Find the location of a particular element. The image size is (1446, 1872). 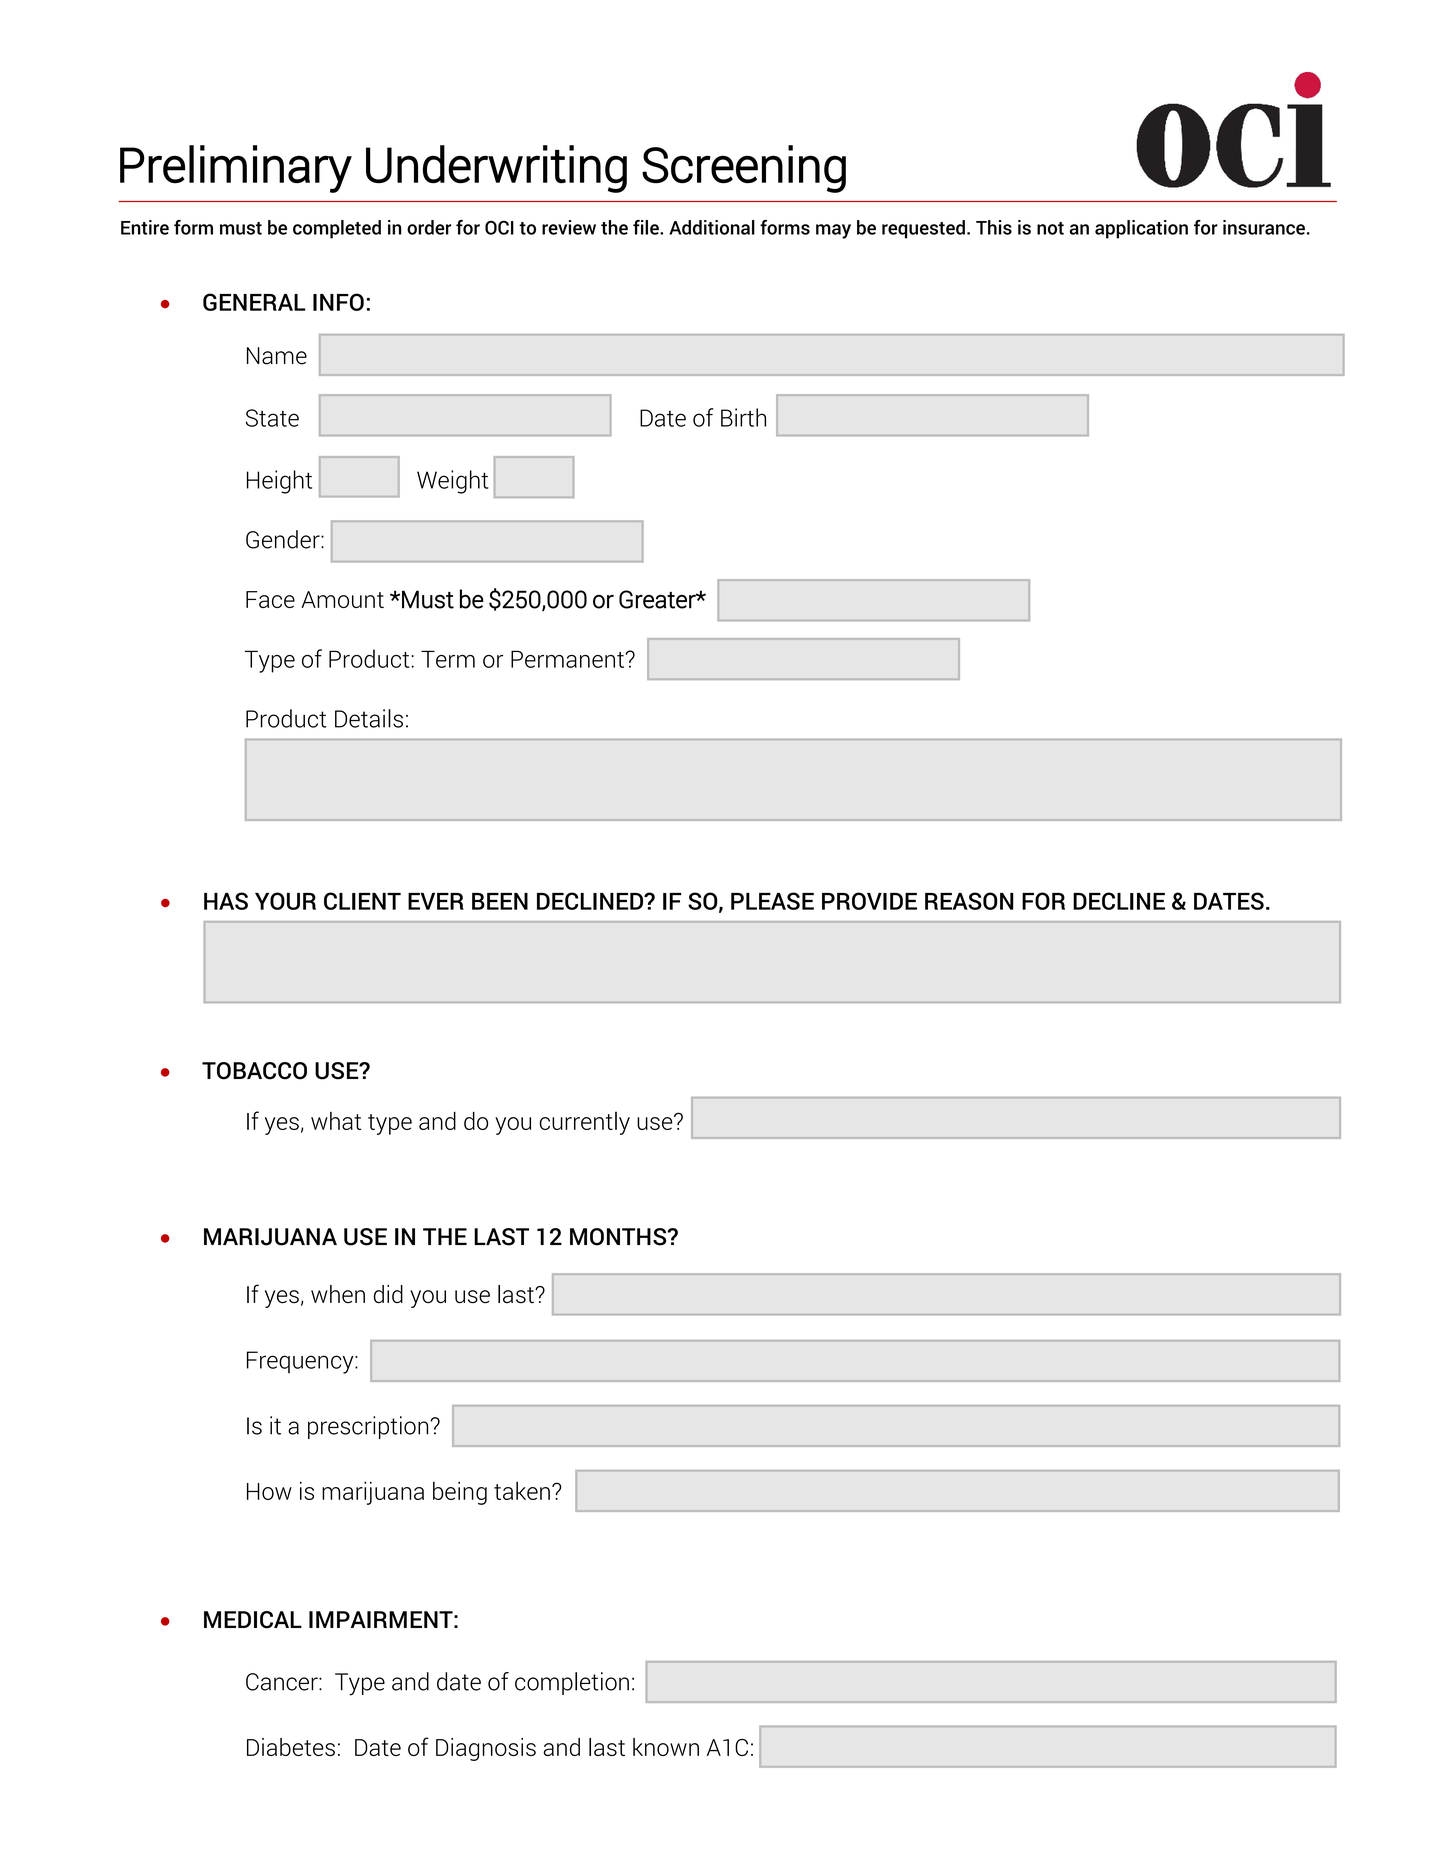

Additional is located at coordinates (712, 227).
